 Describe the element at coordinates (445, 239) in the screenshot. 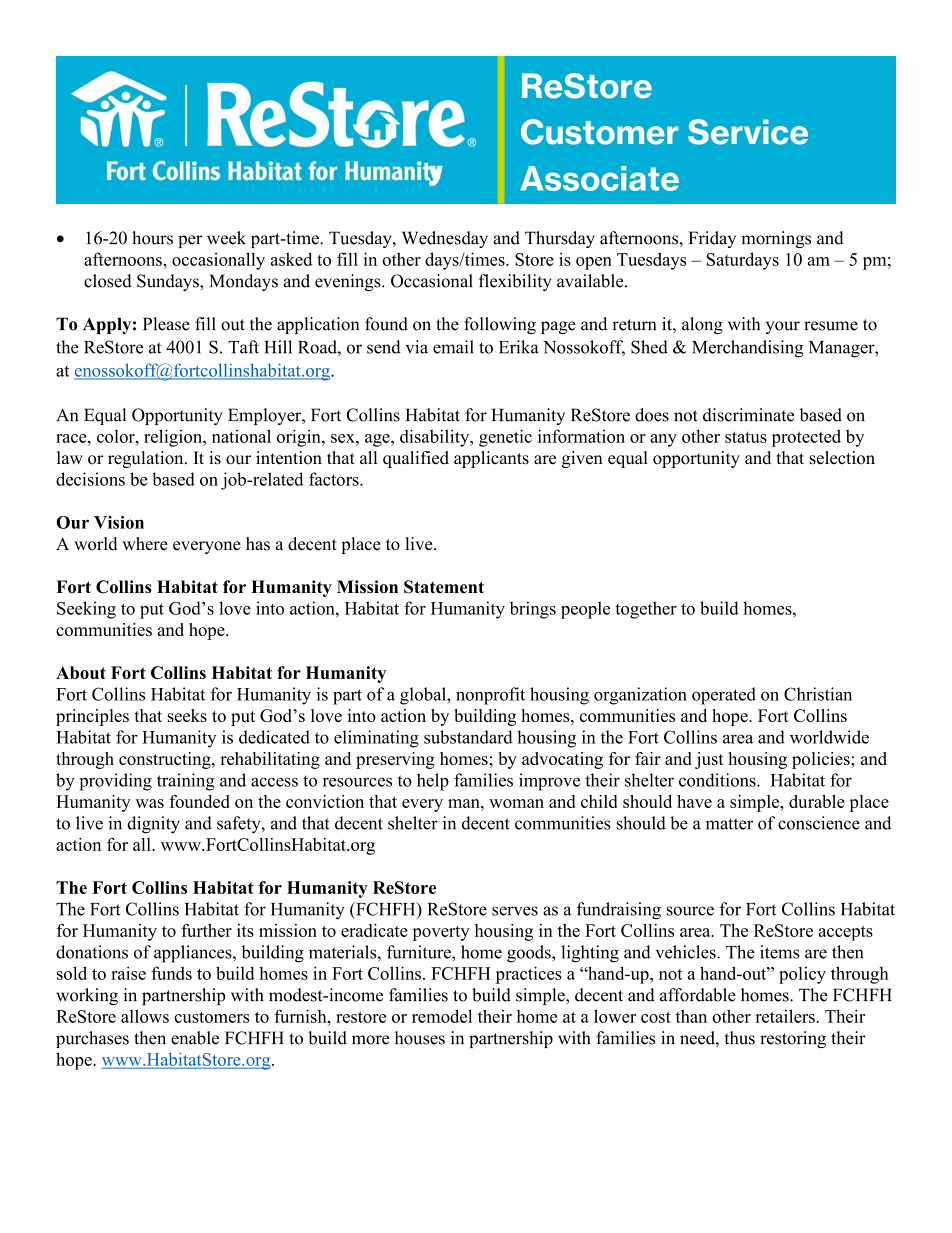

I see `Wednesday` at that location.
